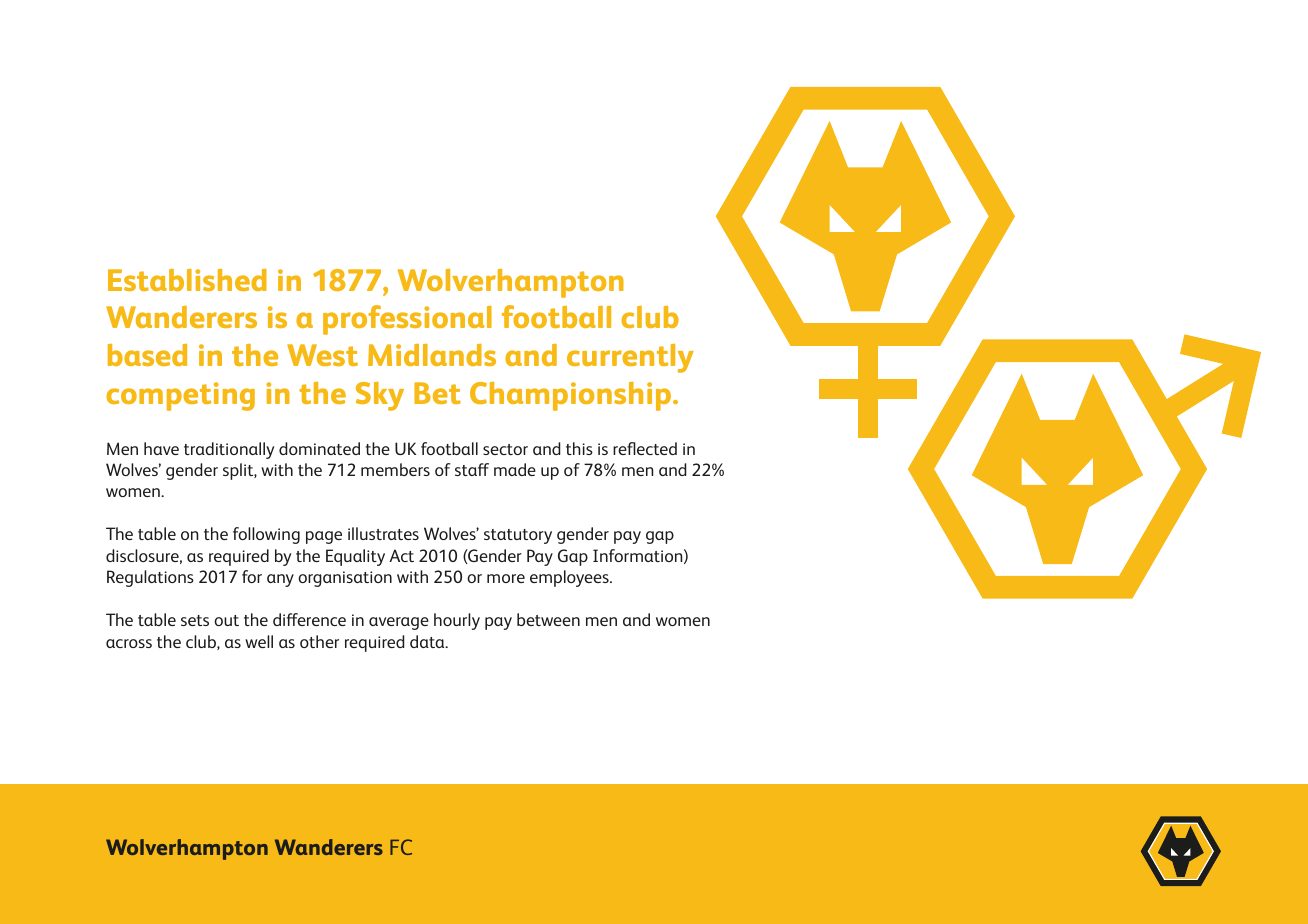  Describe the element at coordinates (147, 355) in the document. I see `based` at that location.
